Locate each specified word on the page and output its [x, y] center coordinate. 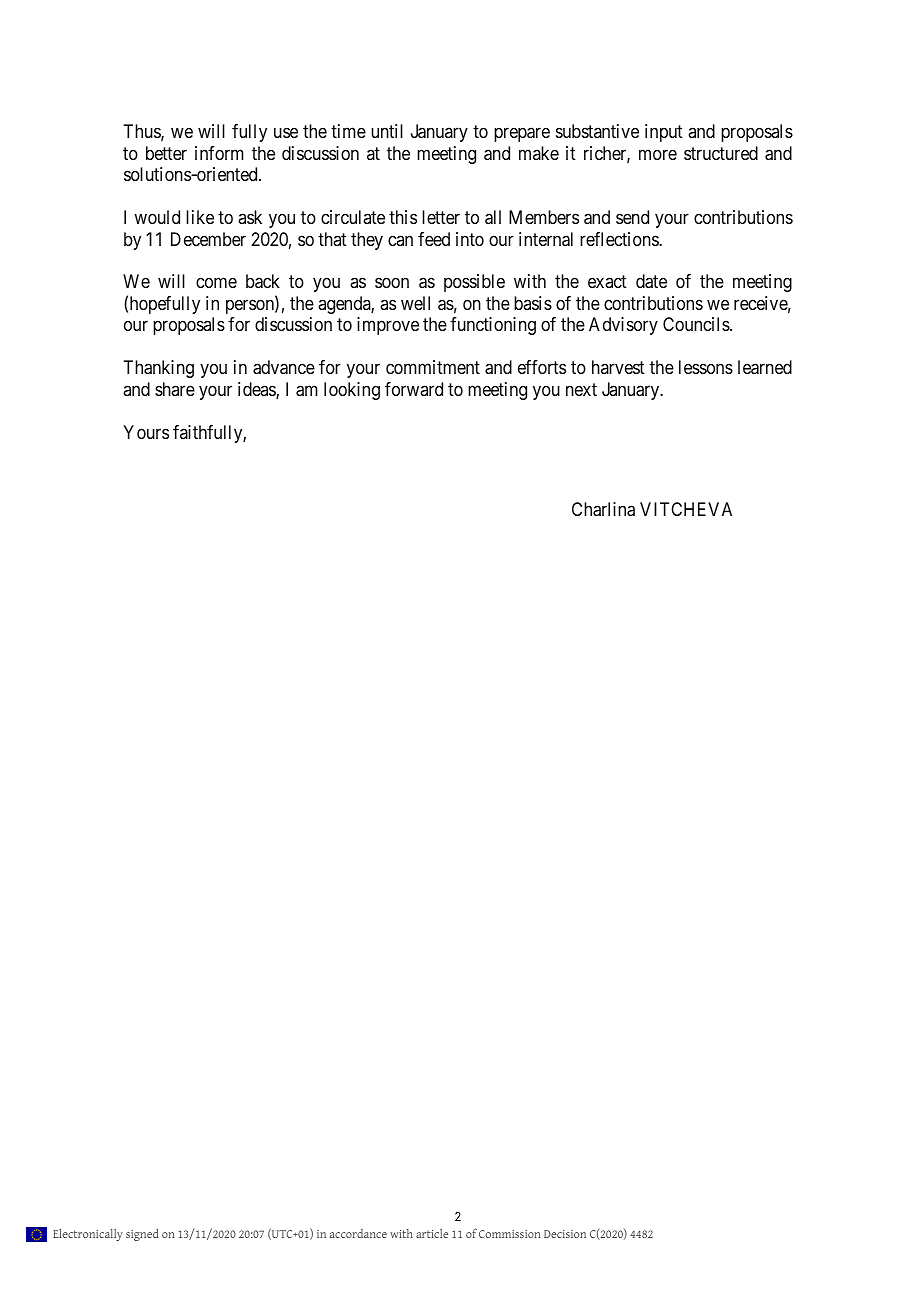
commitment [433, 367]
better [166, 153]
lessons [706, 367]
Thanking [158, 369]
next [581, 389]
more [658, 154]
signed [142, 1234]
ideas [257, 390]
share [175, 389]
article [432, 1233]
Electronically [88, 1235]
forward [414, 389]
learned [765, 367]
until [387, 131]
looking [352, 391]
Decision [565, 1234]
